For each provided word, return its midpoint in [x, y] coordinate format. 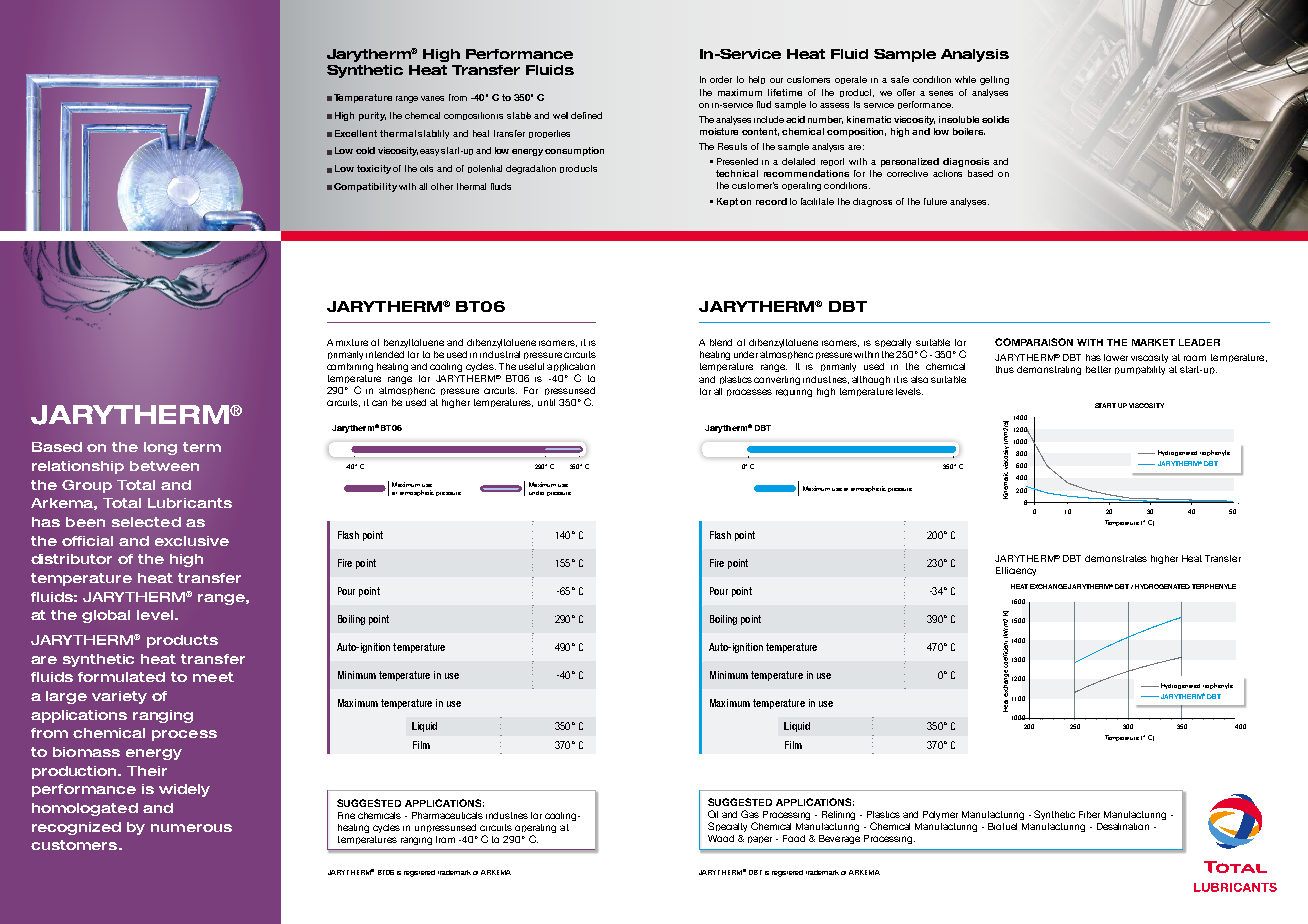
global [106, 616]
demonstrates [1116, 558]
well [560, 115]
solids [995, 119]
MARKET [1153, 342]
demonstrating [1049, 370]
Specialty [727, 827]
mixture [352, 342]
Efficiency [1016, 571]
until [546, 402]
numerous [191, 828]
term [202, 447]
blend [721, 342]
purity [372, 116]
